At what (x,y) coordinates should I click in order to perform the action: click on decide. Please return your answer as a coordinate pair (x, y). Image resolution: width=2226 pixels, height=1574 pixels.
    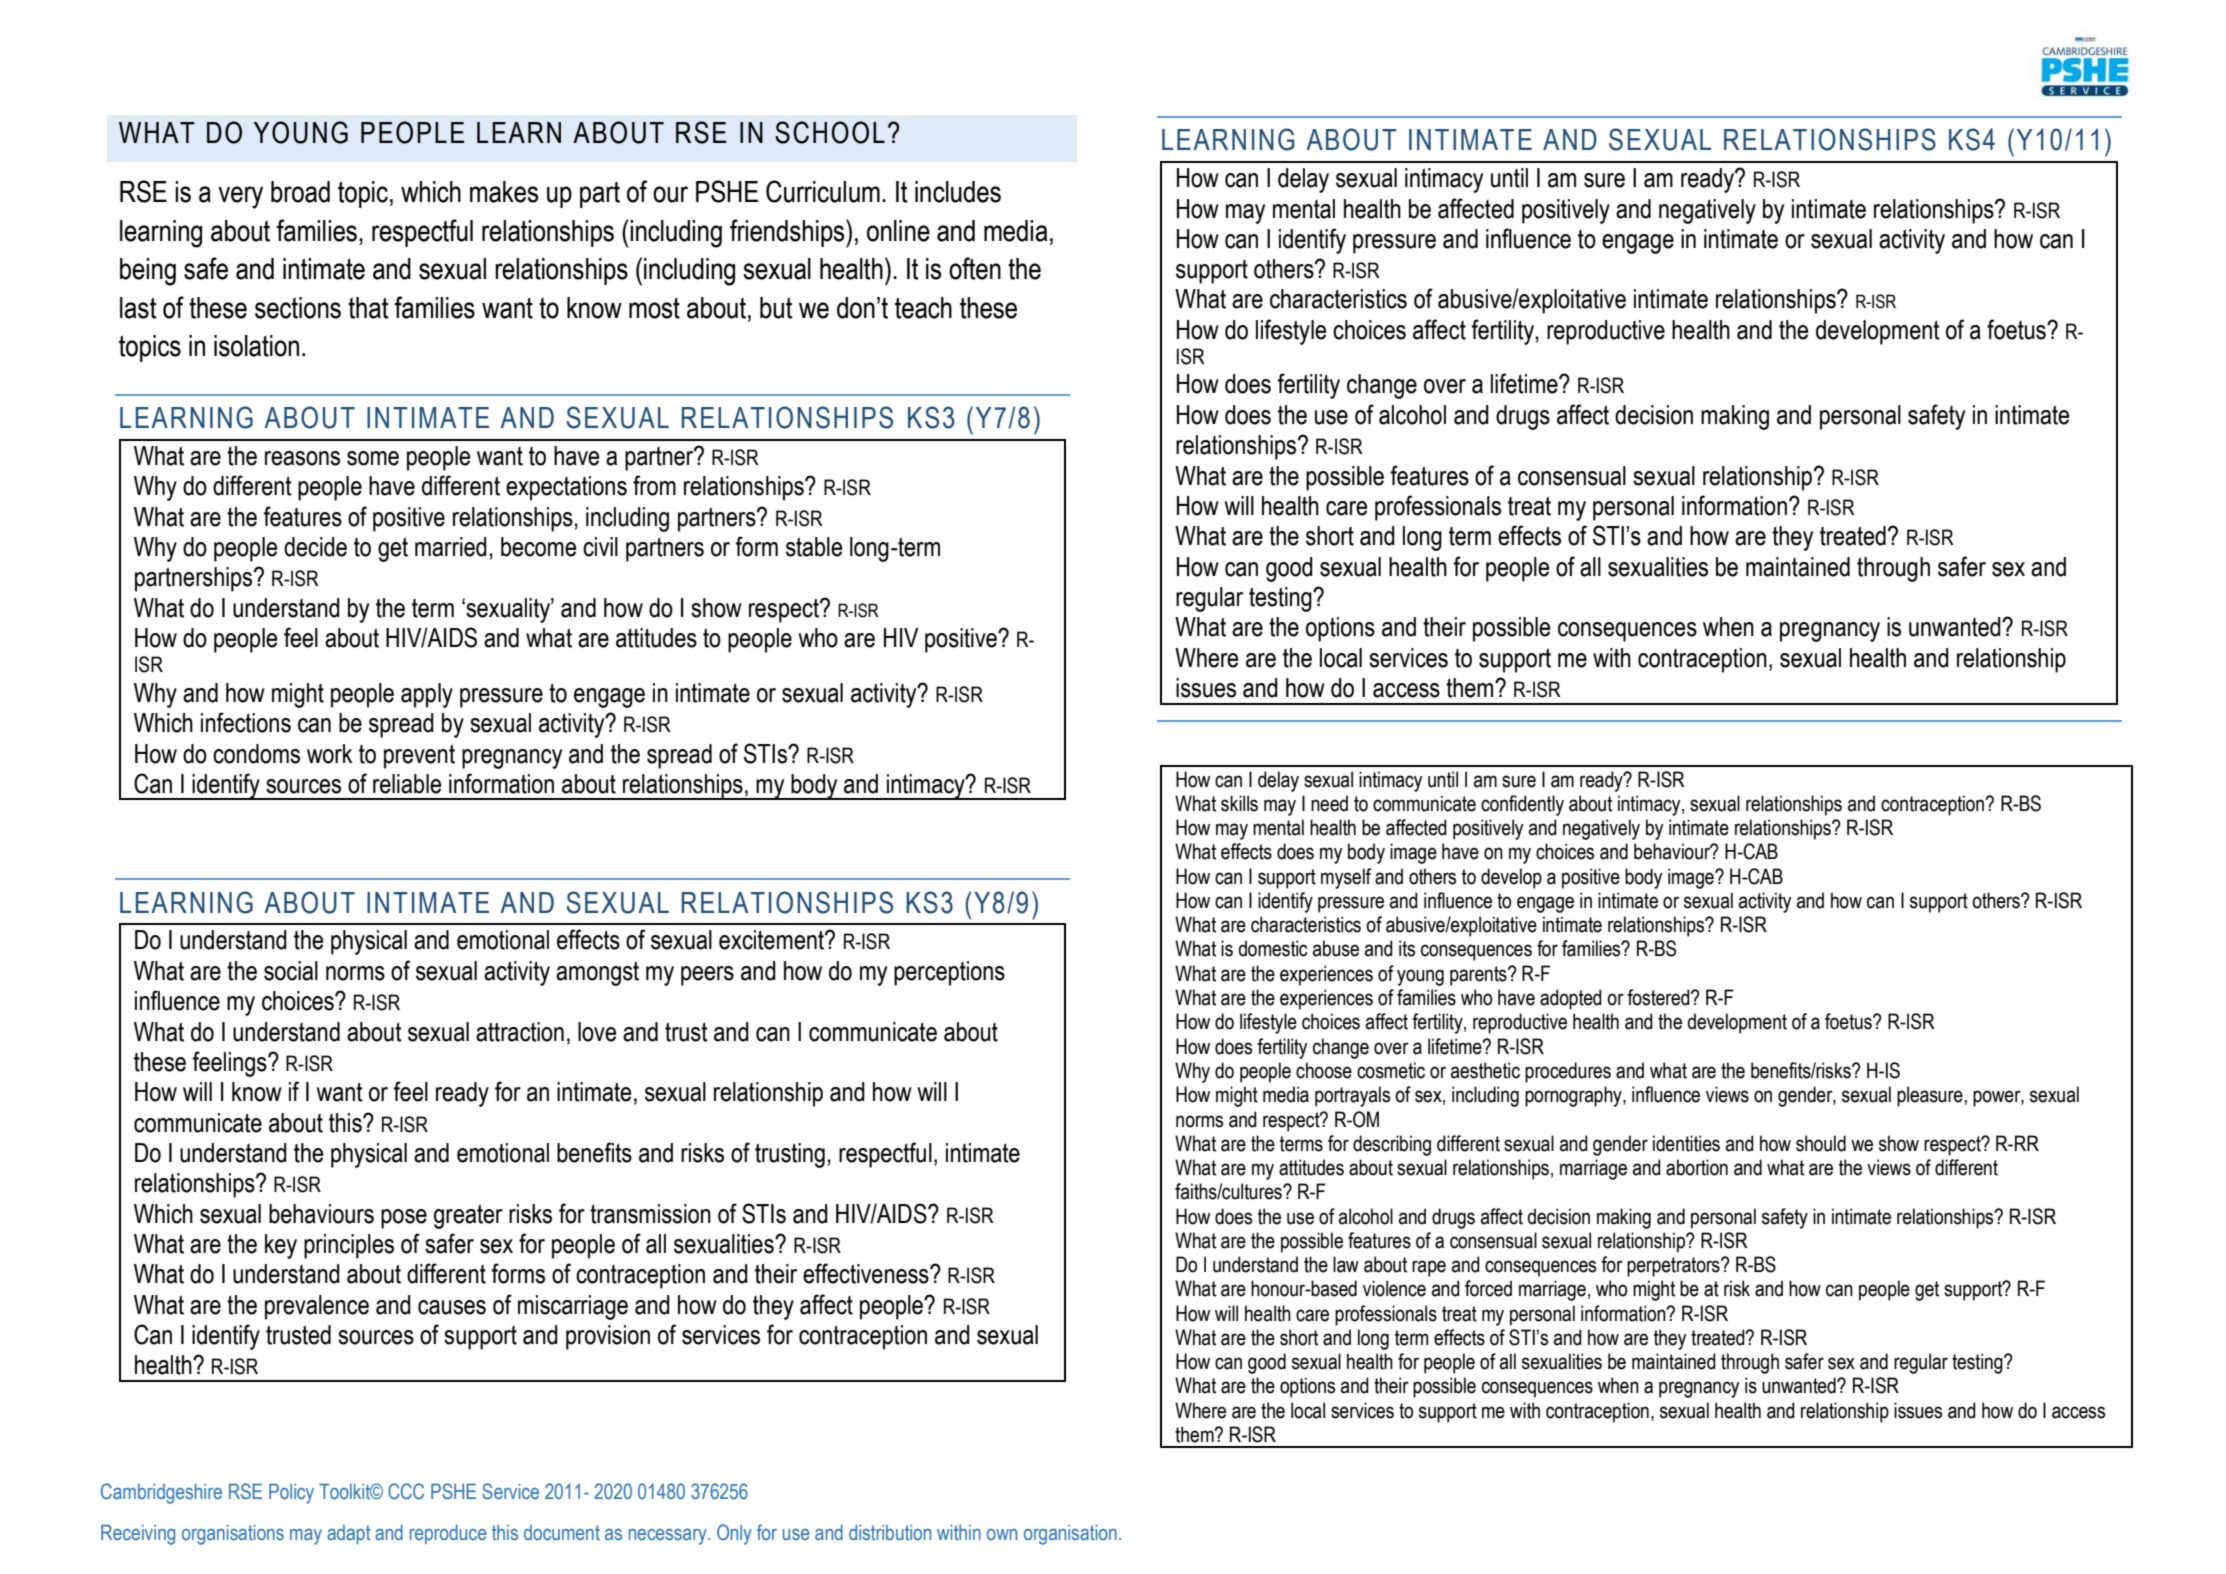
    Looking at the image, I should click on (315, 547).
